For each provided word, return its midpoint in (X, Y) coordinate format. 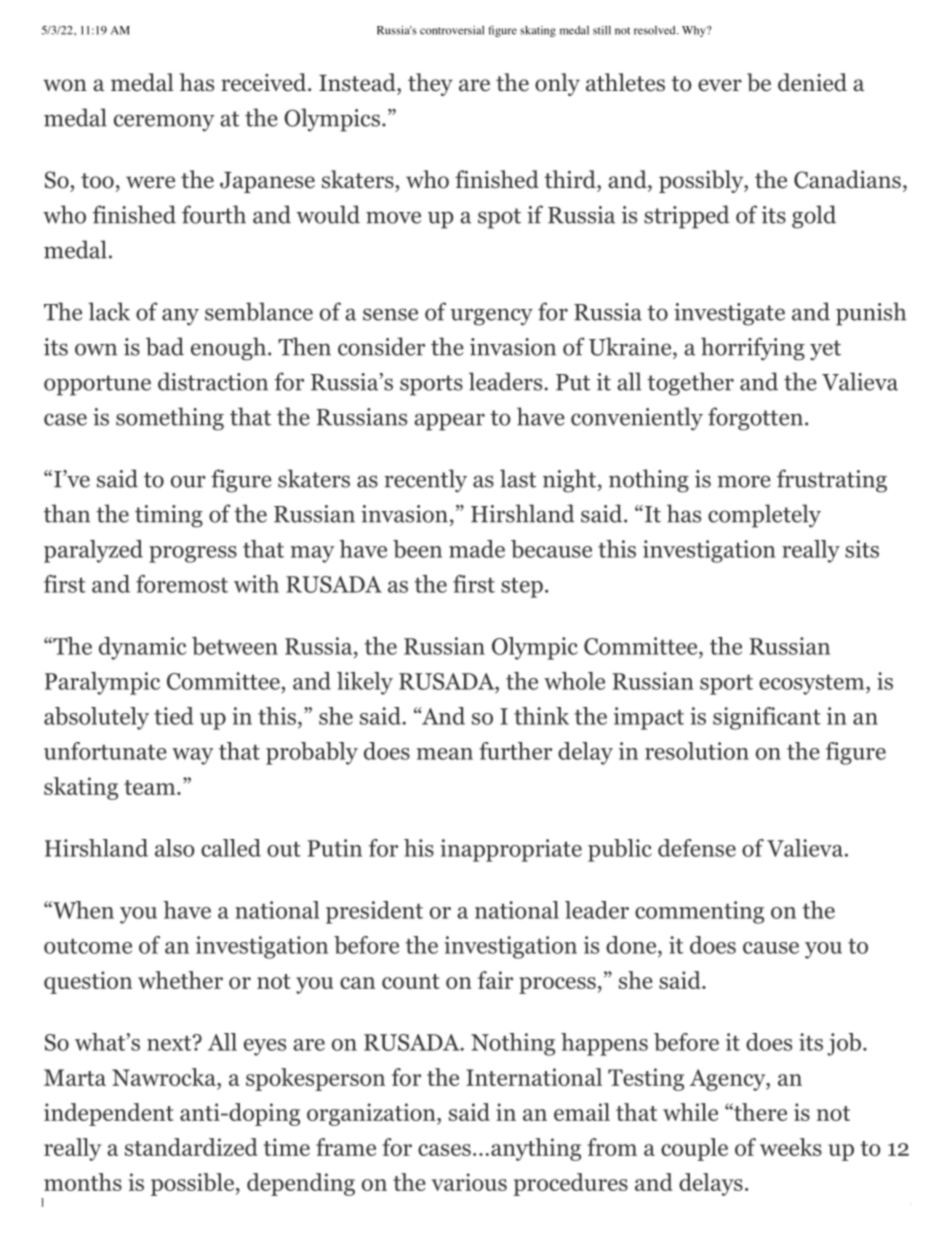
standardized (191, 1147)
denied (812, 82)
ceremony (164, 123)
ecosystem (811, 685)
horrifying (753, 349)
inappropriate (511, 850)
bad (165, 346)
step (522, 588)
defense (697, 848)
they (430, 84)
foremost (182, 584)
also (175, 848)
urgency (491, 317)
